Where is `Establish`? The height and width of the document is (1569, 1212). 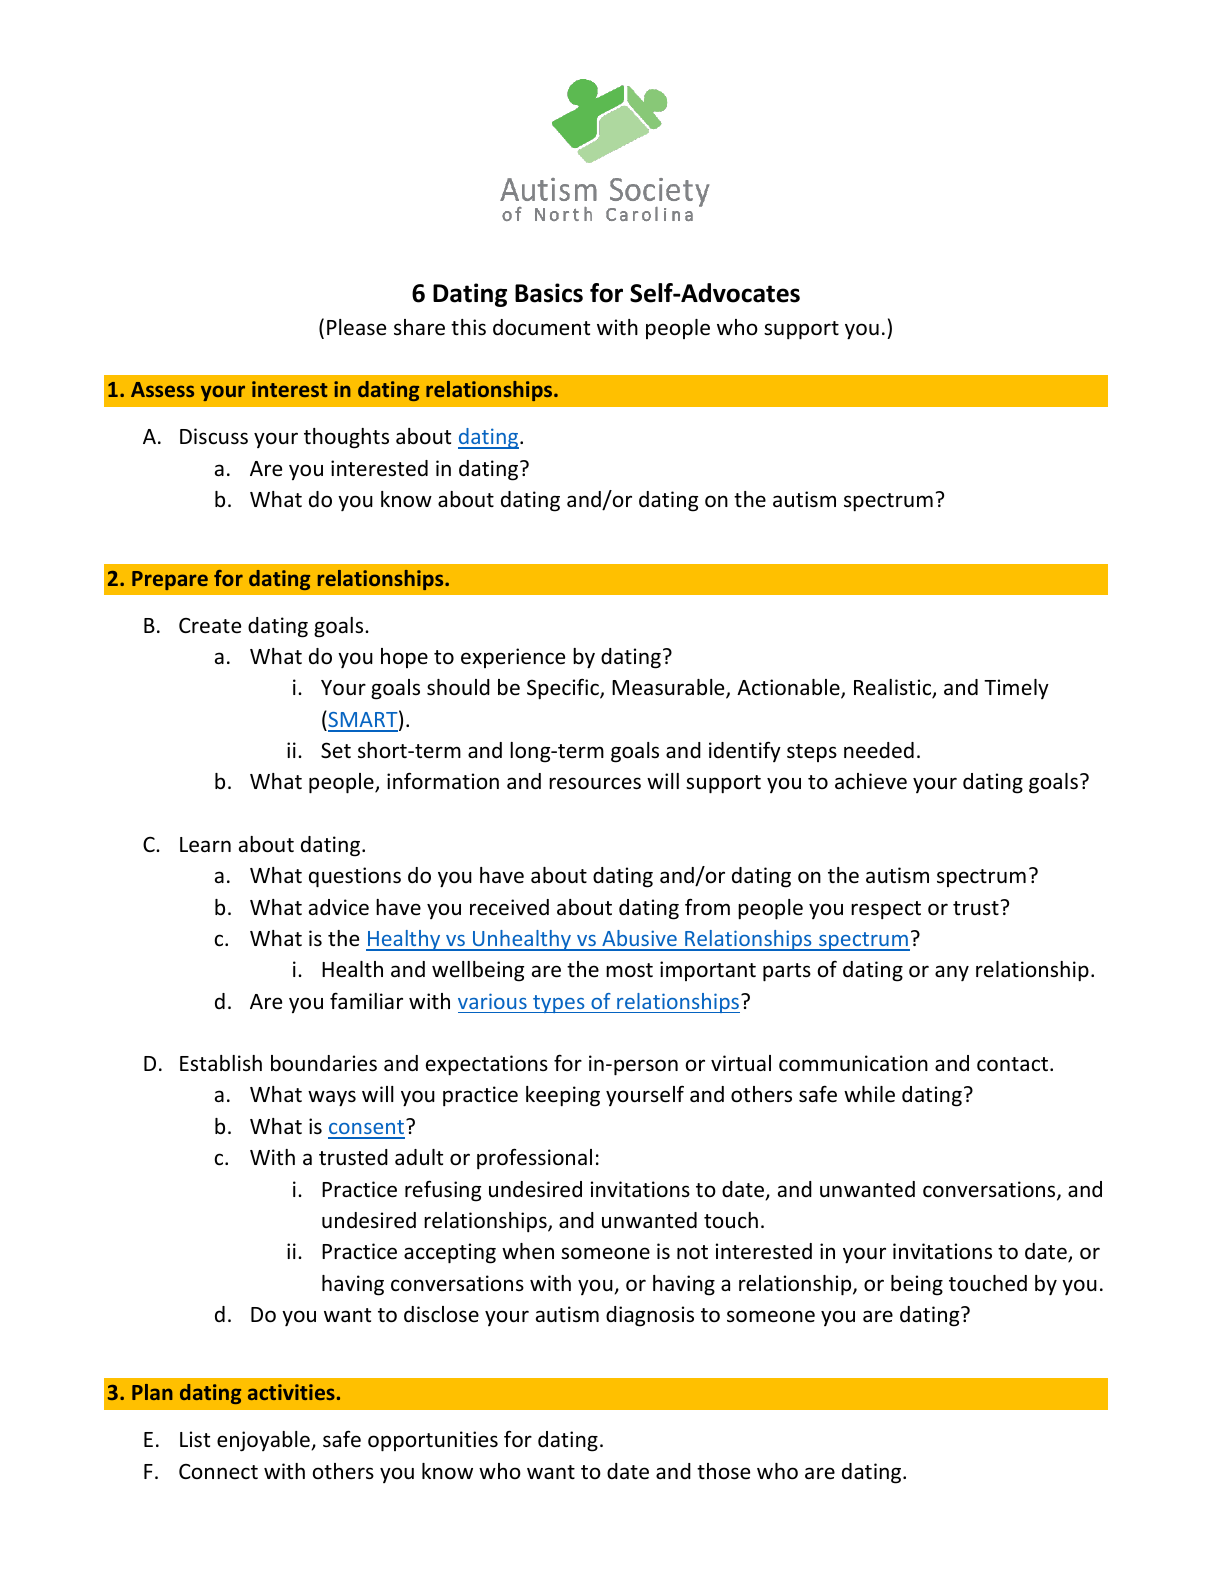
Establish is located at coordinates (221, 1063).
